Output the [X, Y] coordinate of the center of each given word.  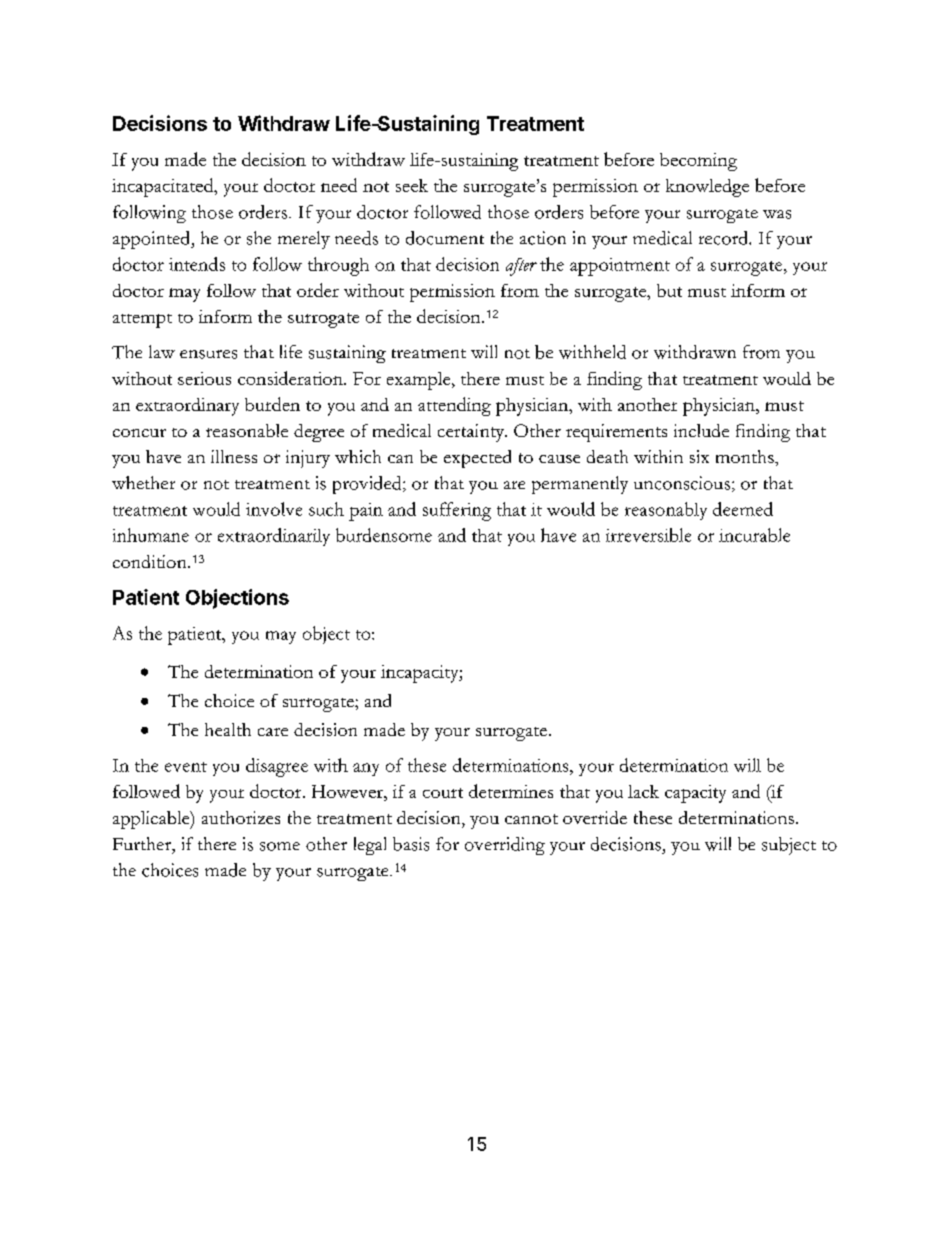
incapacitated [164, 187]
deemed [743, 509]
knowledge [707, 188]
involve [274, 509]
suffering [457, 511]
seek [412, 185]
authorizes [241, 817]
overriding [505, 846]
